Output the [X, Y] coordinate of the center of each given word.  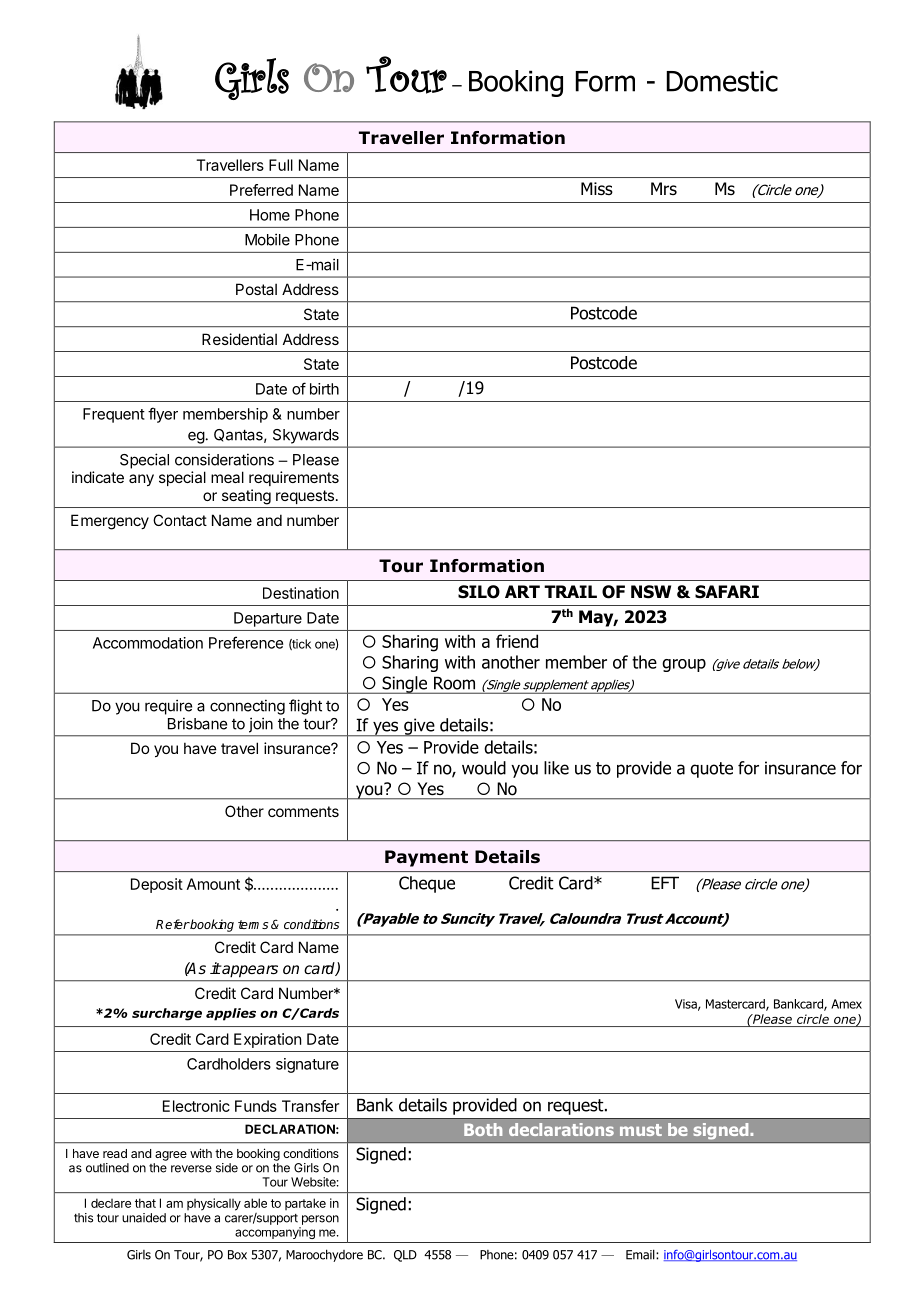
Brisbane [197, 723]
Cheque [427, 884]
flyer [163, 415]
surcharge [167, 1014]
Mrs [664, 188]
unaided [144, 1218]
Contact [180, 520]
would [484, 768]
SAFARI [727, 592]
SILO [479, 592]
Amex [846, 1004]
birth [324, 389]
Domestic [722, 81]
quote [711, 770]
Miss [597, 189]
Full [281, 165]
